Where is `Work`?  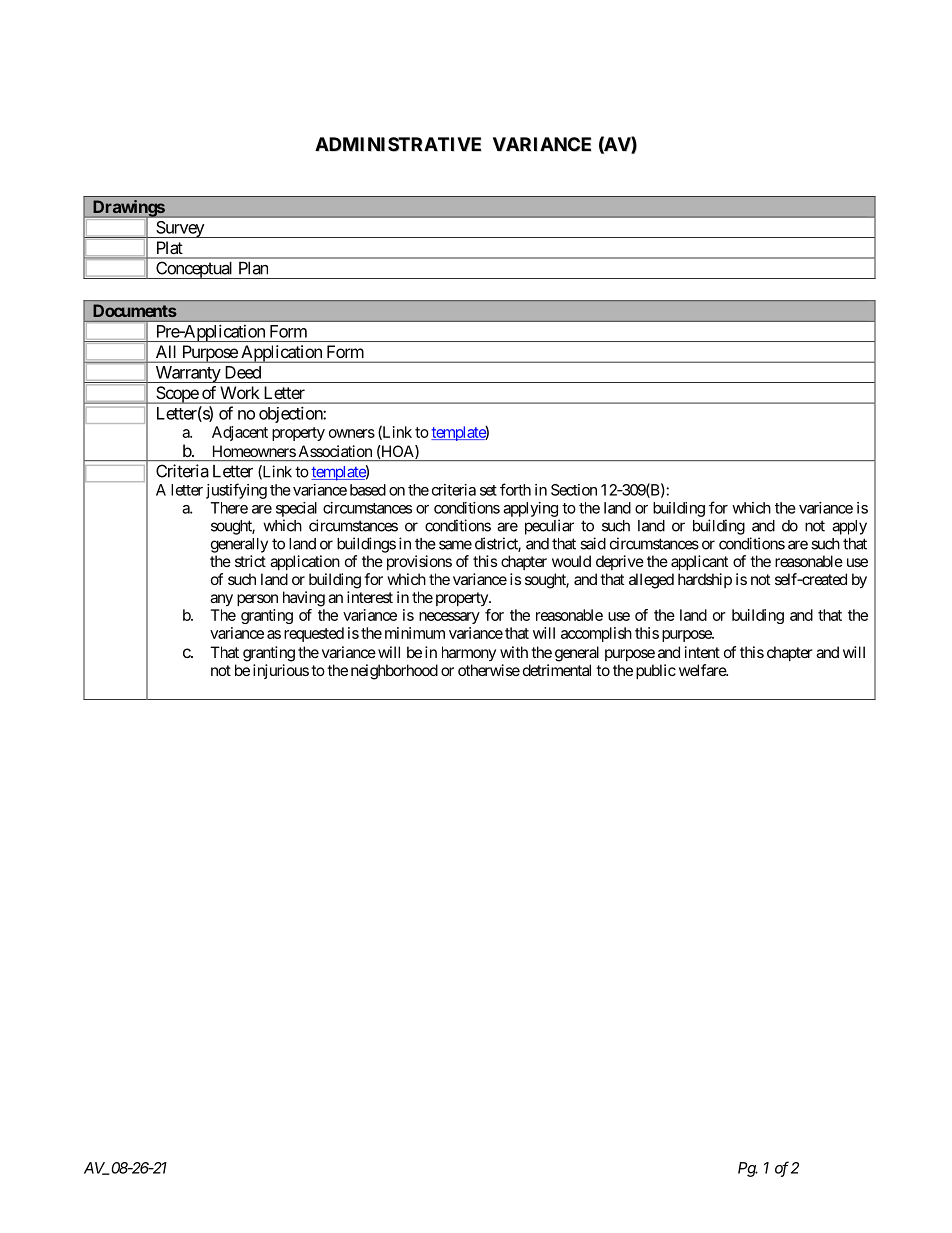
Work is located at coordinates (240, 392).
